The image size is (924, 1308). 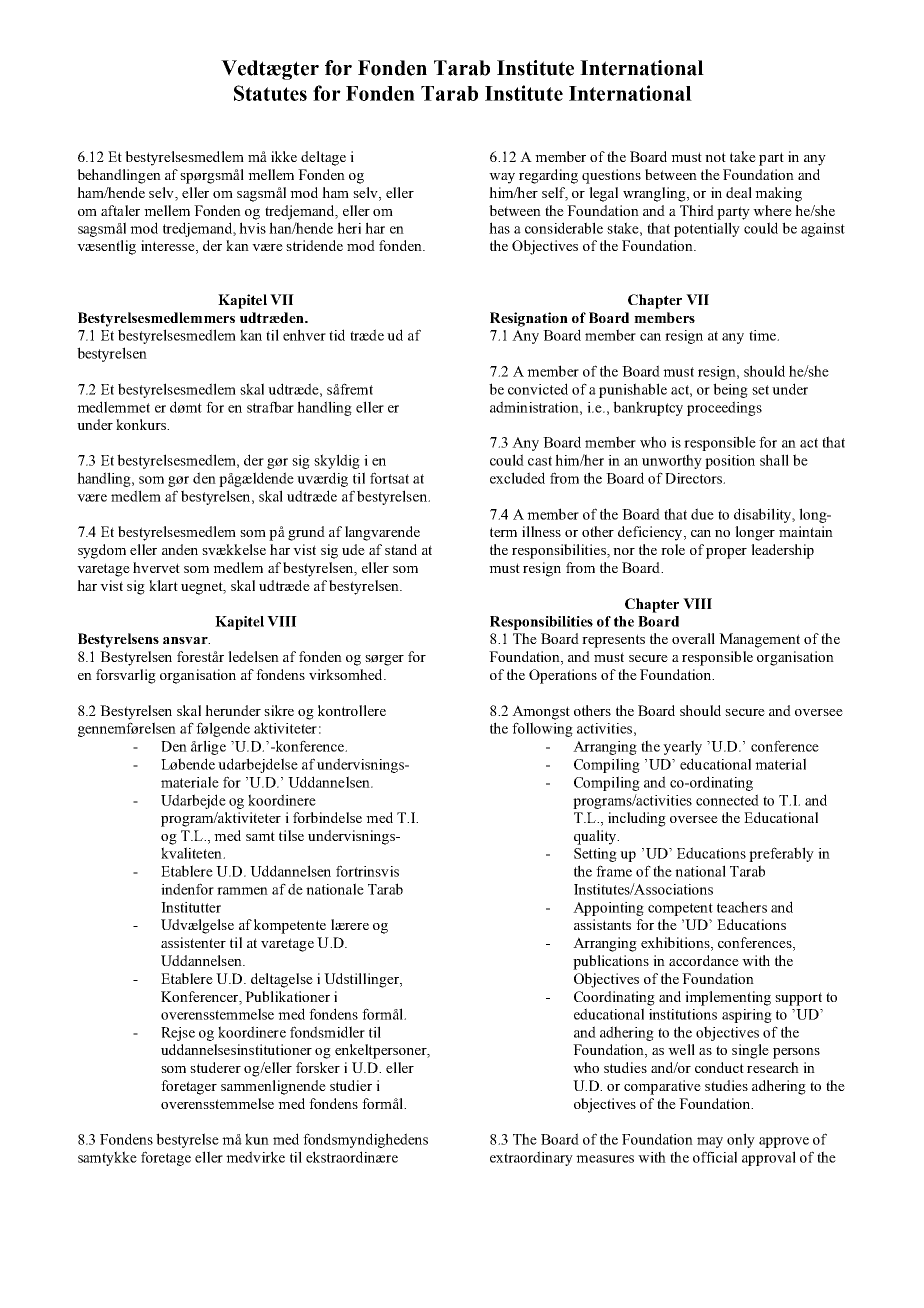 What do you see at coordinates (538, 389) in the page?
I see `convicted` at bounding box center [538, 389].
